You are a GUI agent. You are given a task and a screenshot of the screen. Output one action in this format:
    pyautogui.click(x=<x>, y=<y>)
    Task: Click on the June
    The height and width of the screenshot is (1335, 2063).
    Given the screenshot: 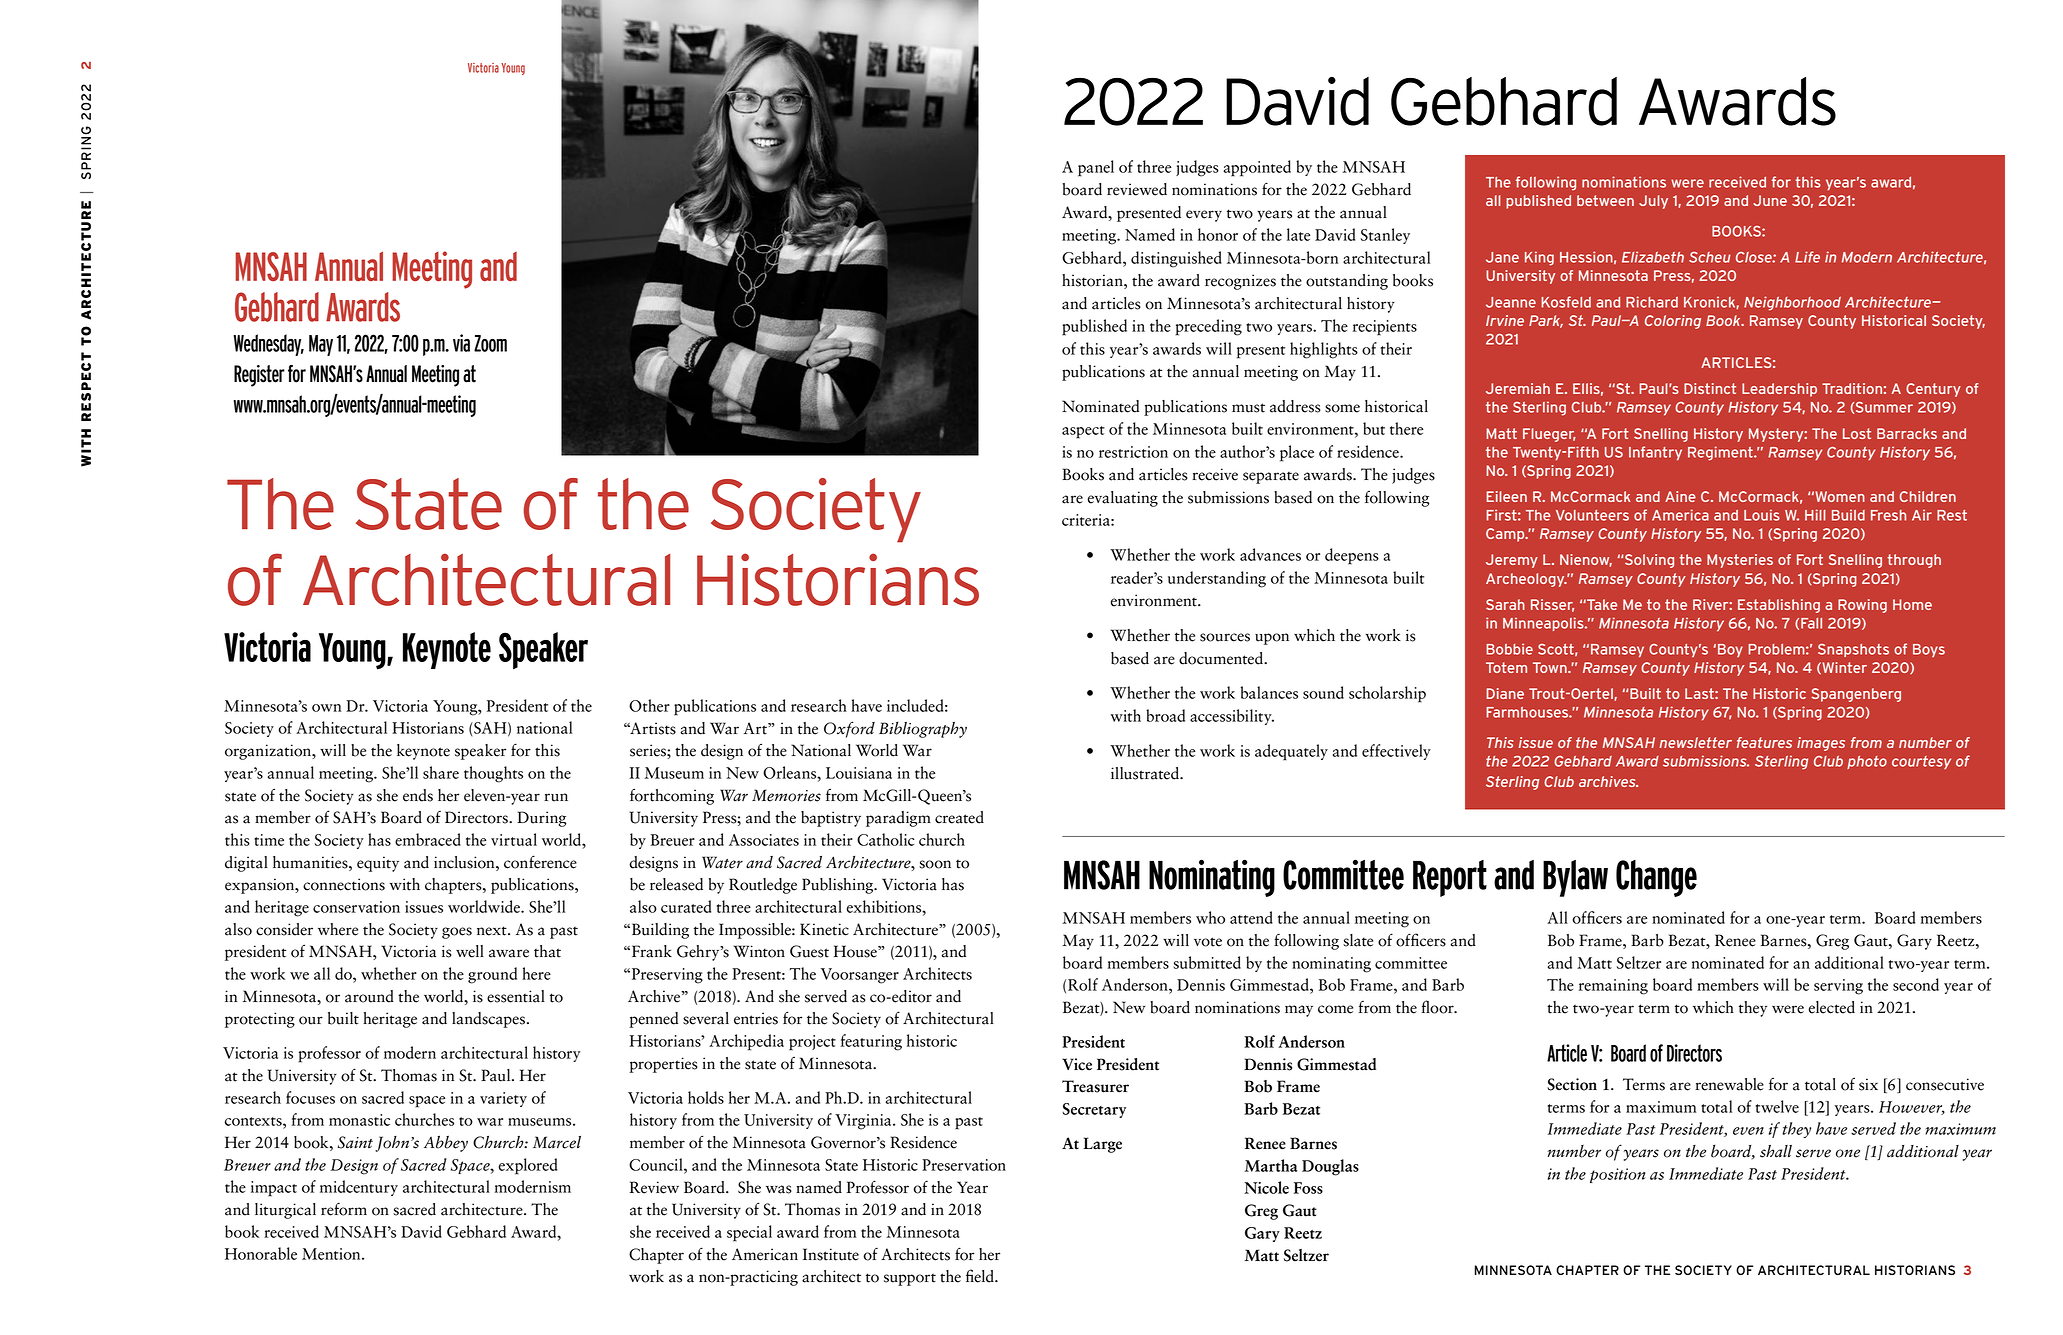 What is the action you would take?
    pyautogui.click(x=1770, y=200)
